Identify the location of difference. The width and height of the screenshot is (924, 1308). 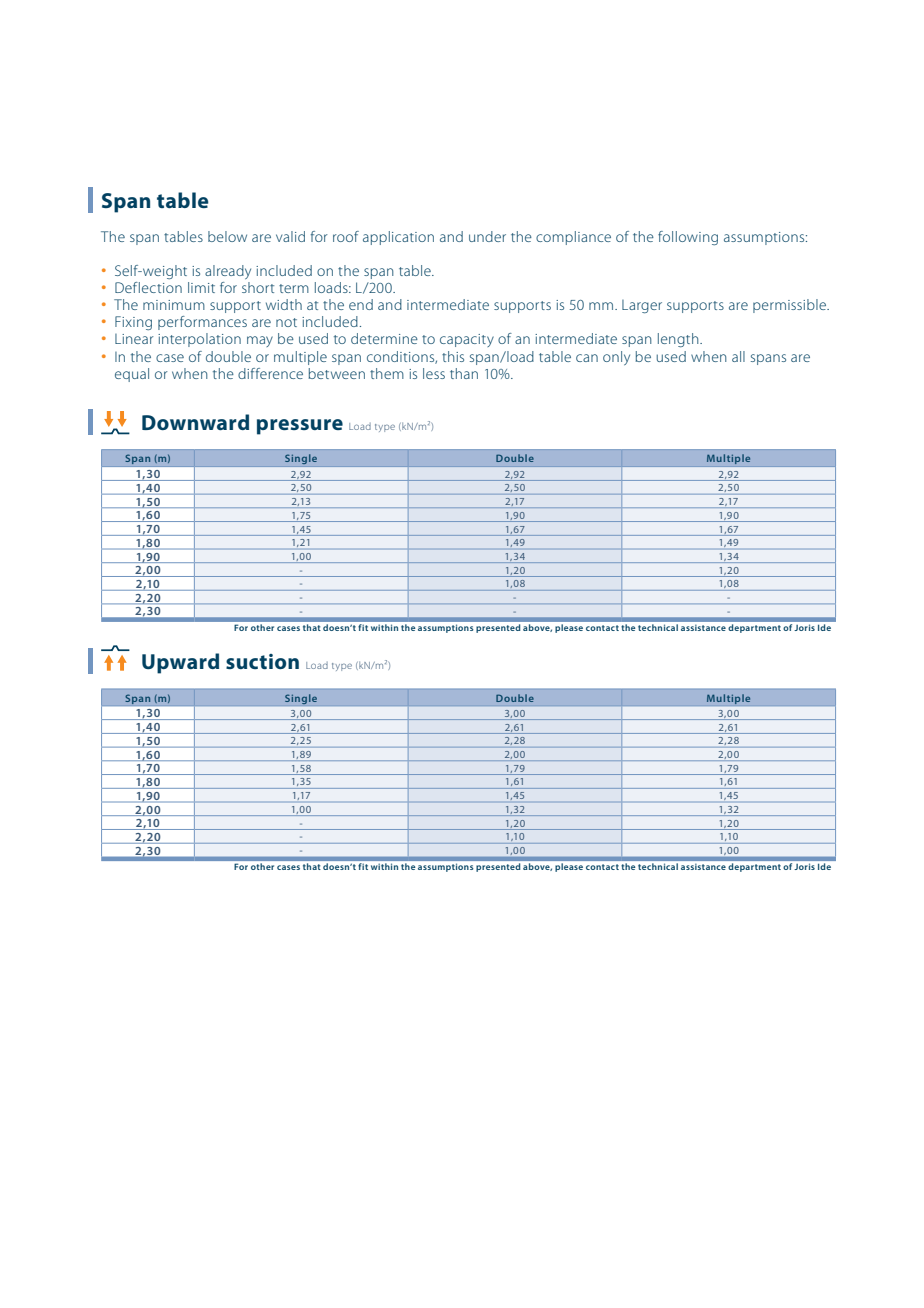
(270, 373).
